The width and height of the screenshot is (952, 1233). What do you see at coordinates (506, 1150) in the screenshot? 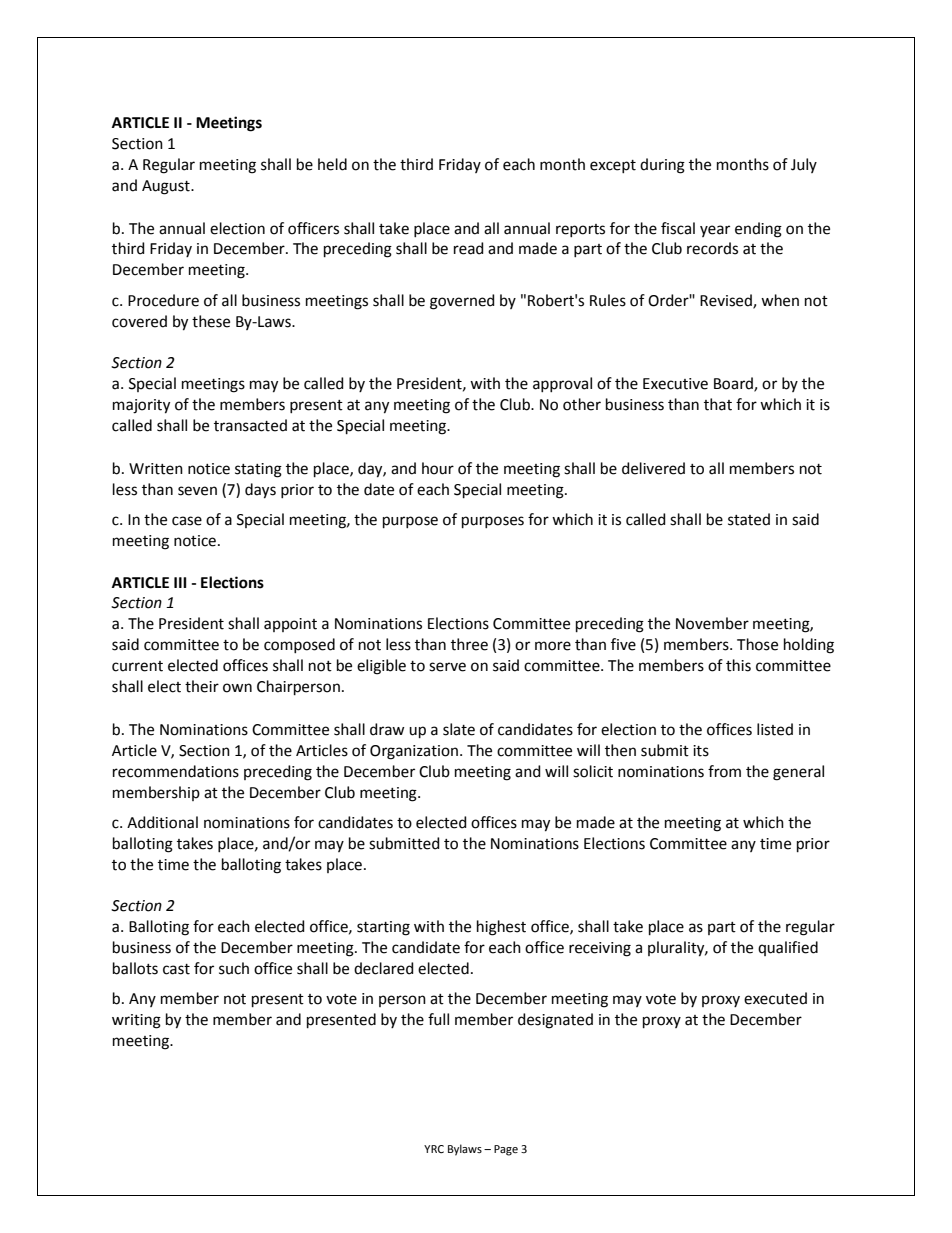
I see `Page` at bounding box center [506, 1150].
